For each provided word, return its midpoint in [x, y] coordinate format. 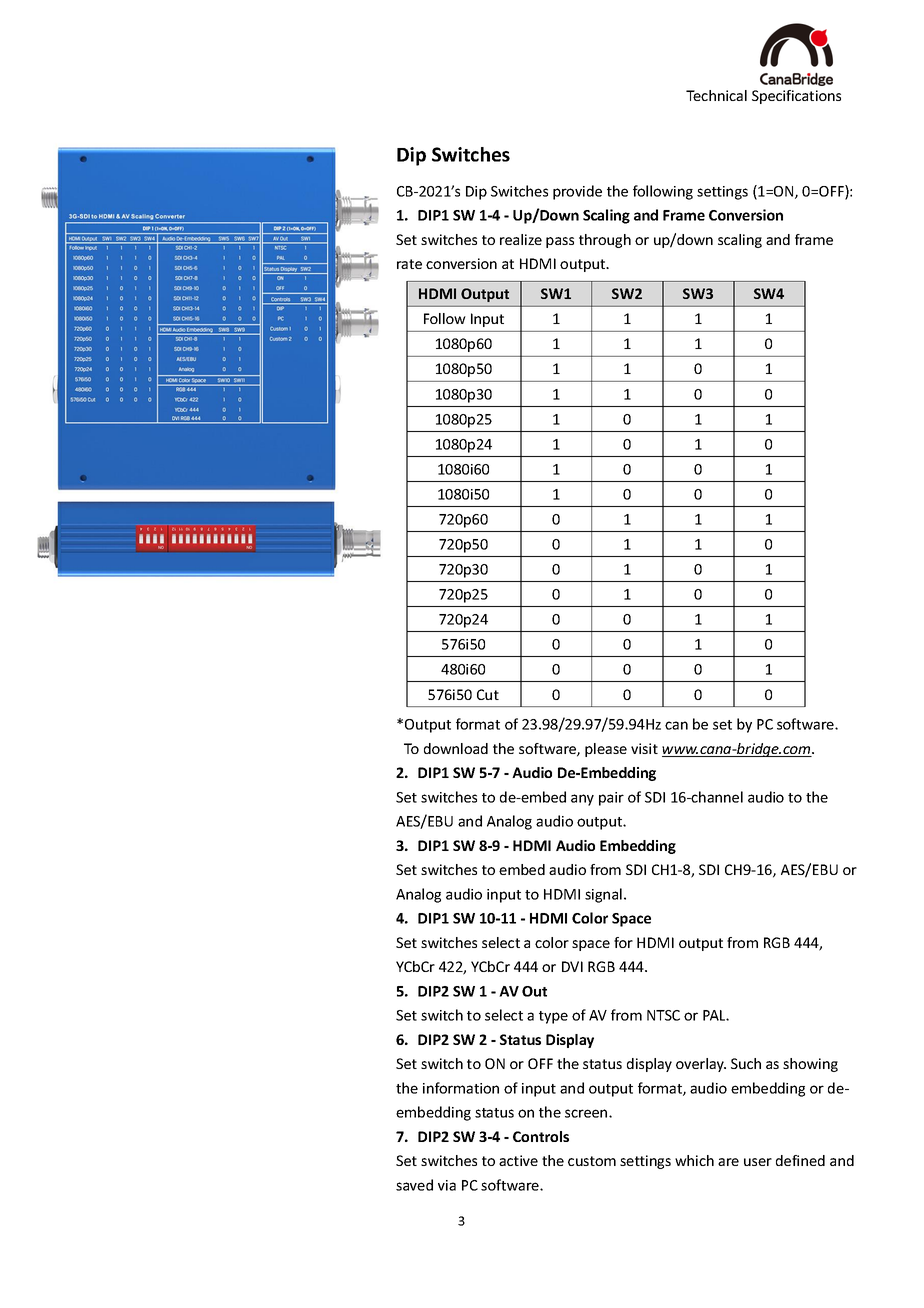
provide [577, 192]
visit [644, 748]
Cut [488, 694]
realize [521, 239]
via [447, 1185]
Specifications [796, 97]
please [606, 750]
